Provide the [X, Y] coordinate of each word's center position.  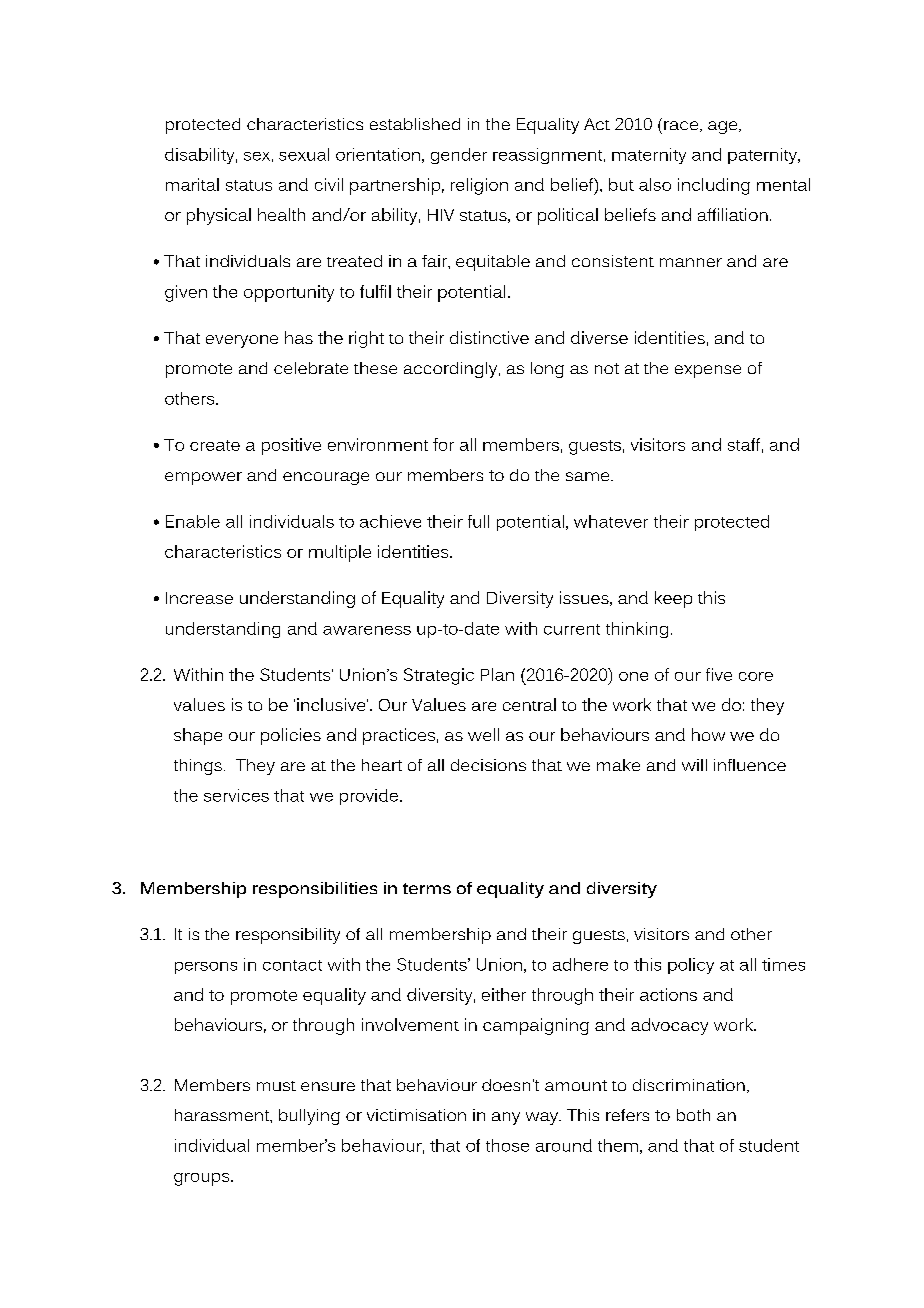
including [714, 186]
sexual [304, 154]
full [478, 521]
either [504, 994]
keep [673, 599]
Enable [193, 521]
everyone [242, 341]
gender [459, 156]
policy [691, 966]
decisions [488, 765]
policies [291, 736]
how [708, 734]
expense [708, 371]
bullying [309, 1117]
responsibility [288, 936]
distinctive [489, 337]
